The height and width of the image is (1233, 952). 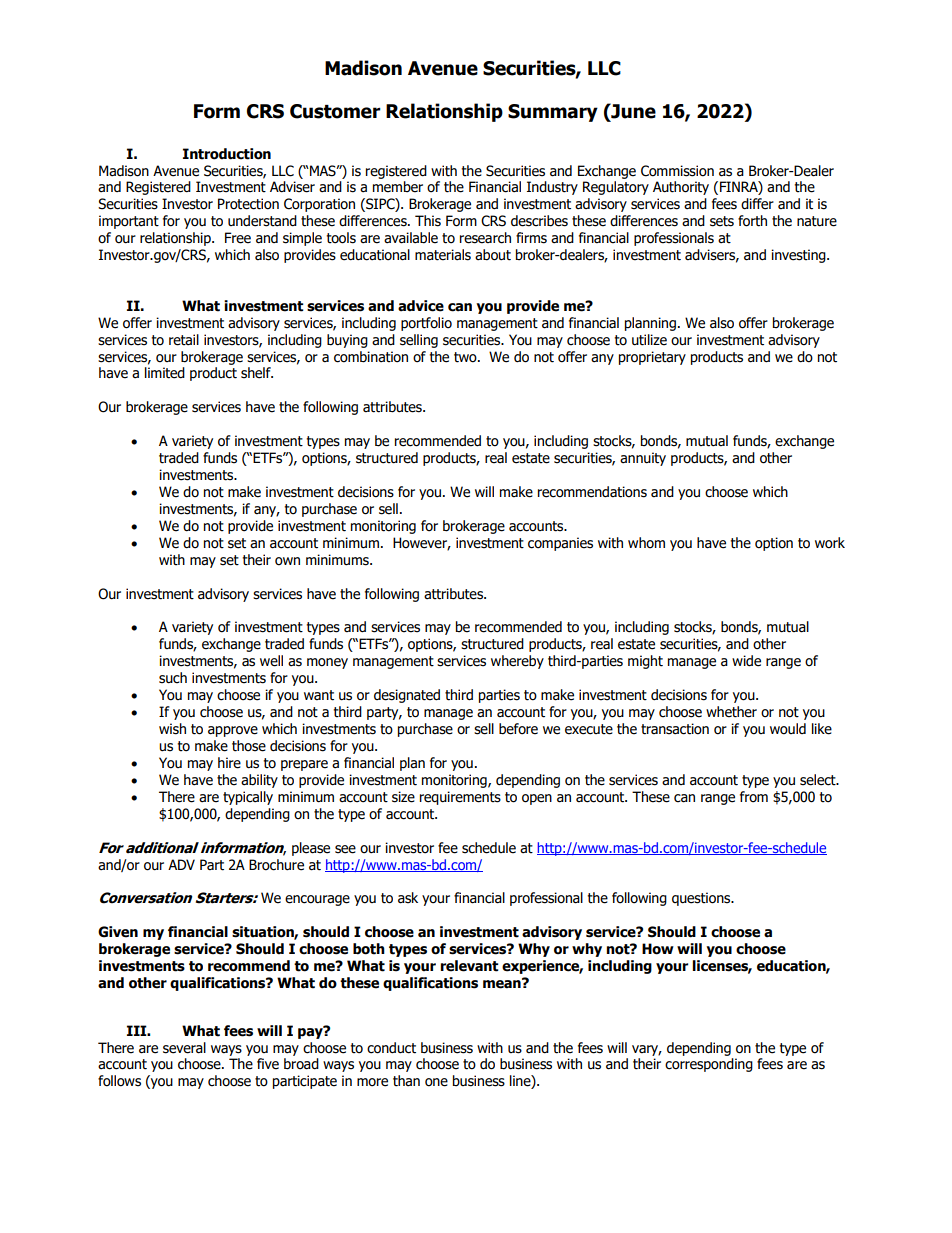 I want to click on own, so click(x=287, y=561).
